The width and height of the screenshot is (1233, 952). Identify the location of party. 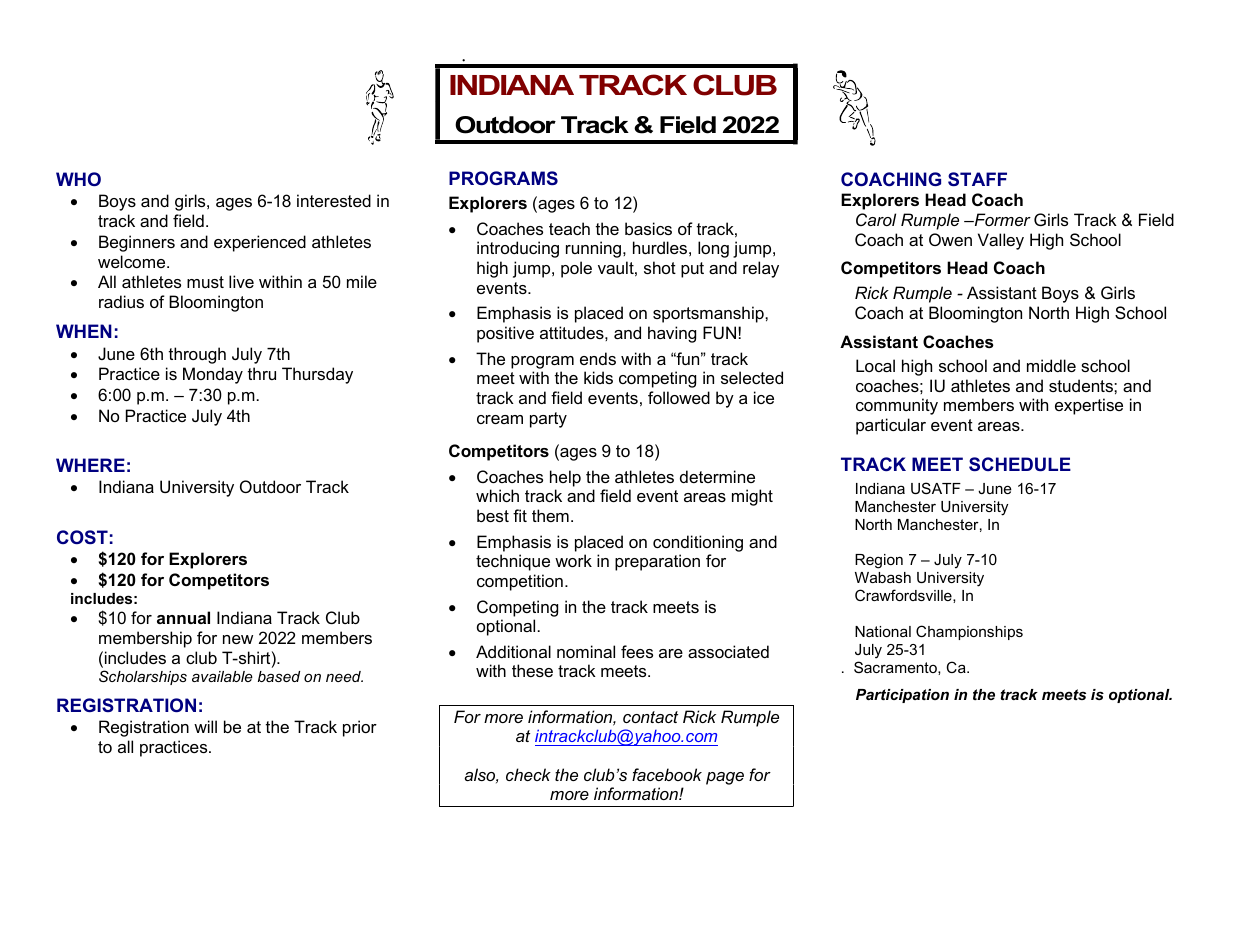
(548, 420).
